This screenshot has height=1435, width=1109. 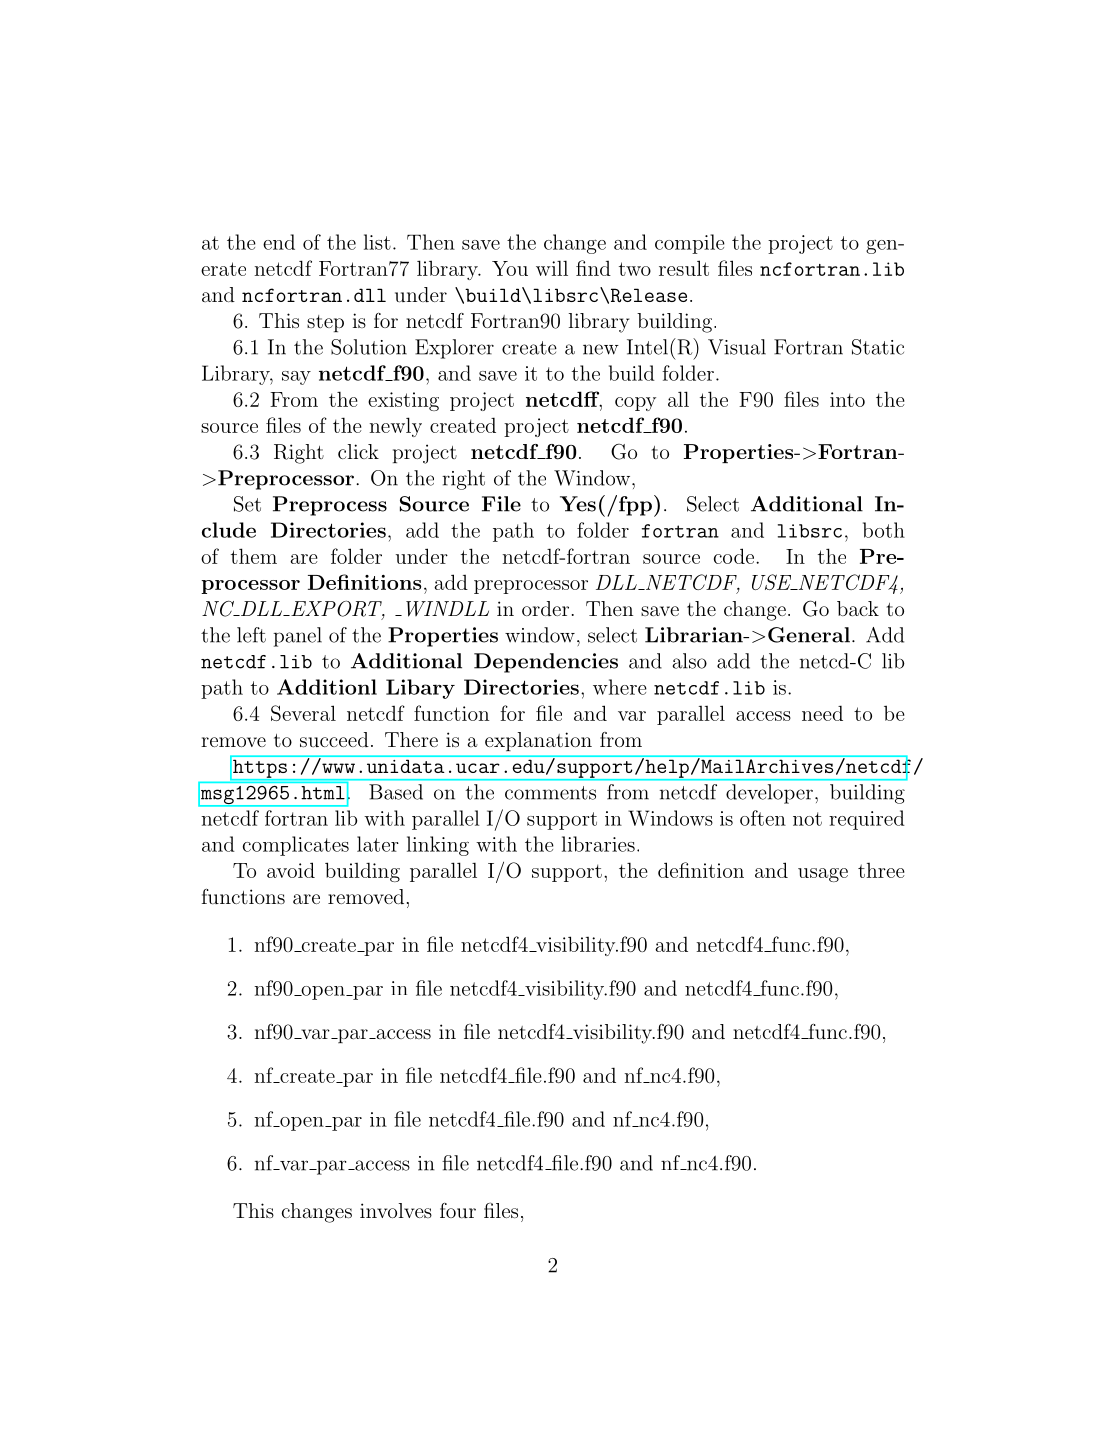 I want to click on need, so click(x=822, y=713).
